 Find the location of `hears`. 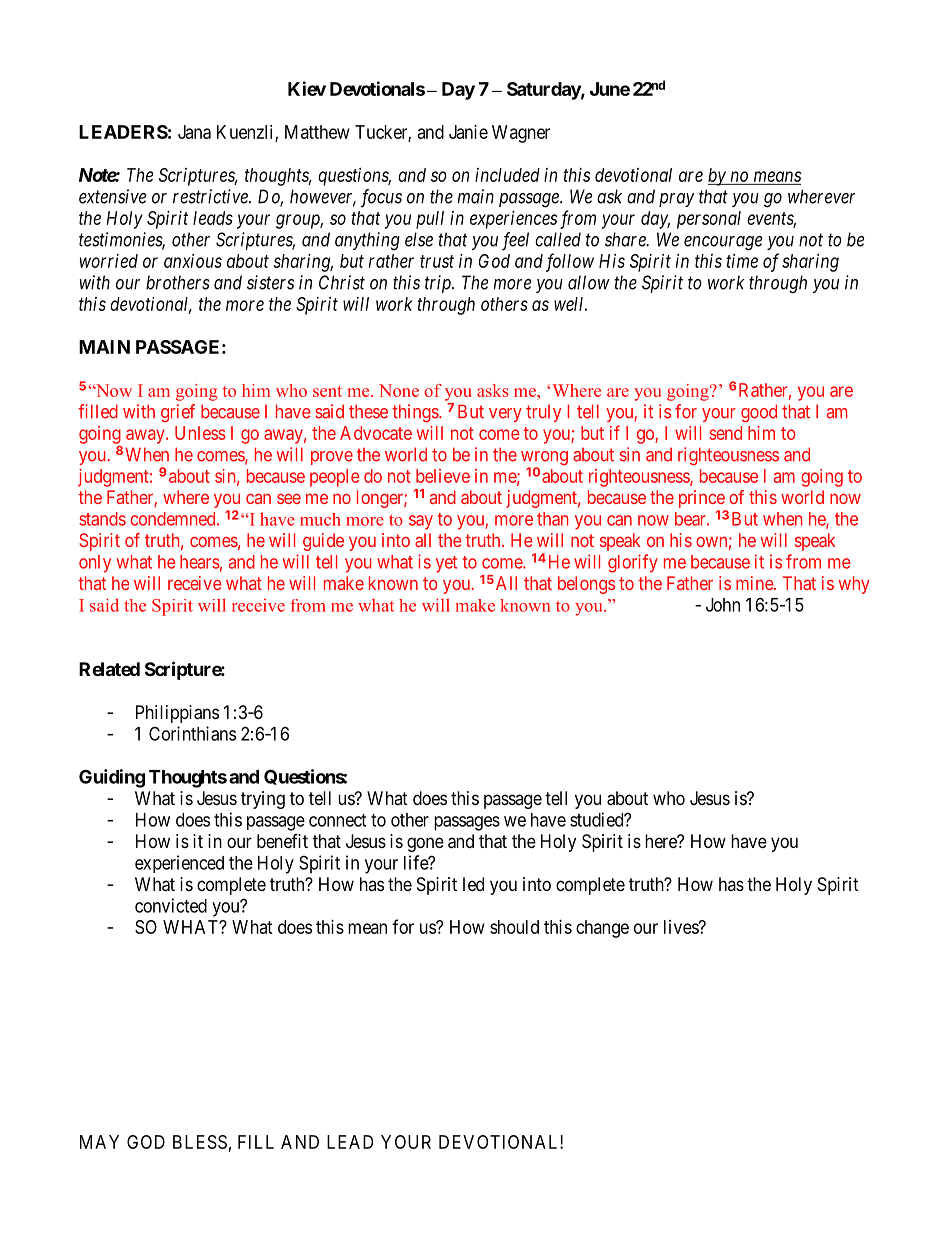

hears is located at coordinates (200, 562).
